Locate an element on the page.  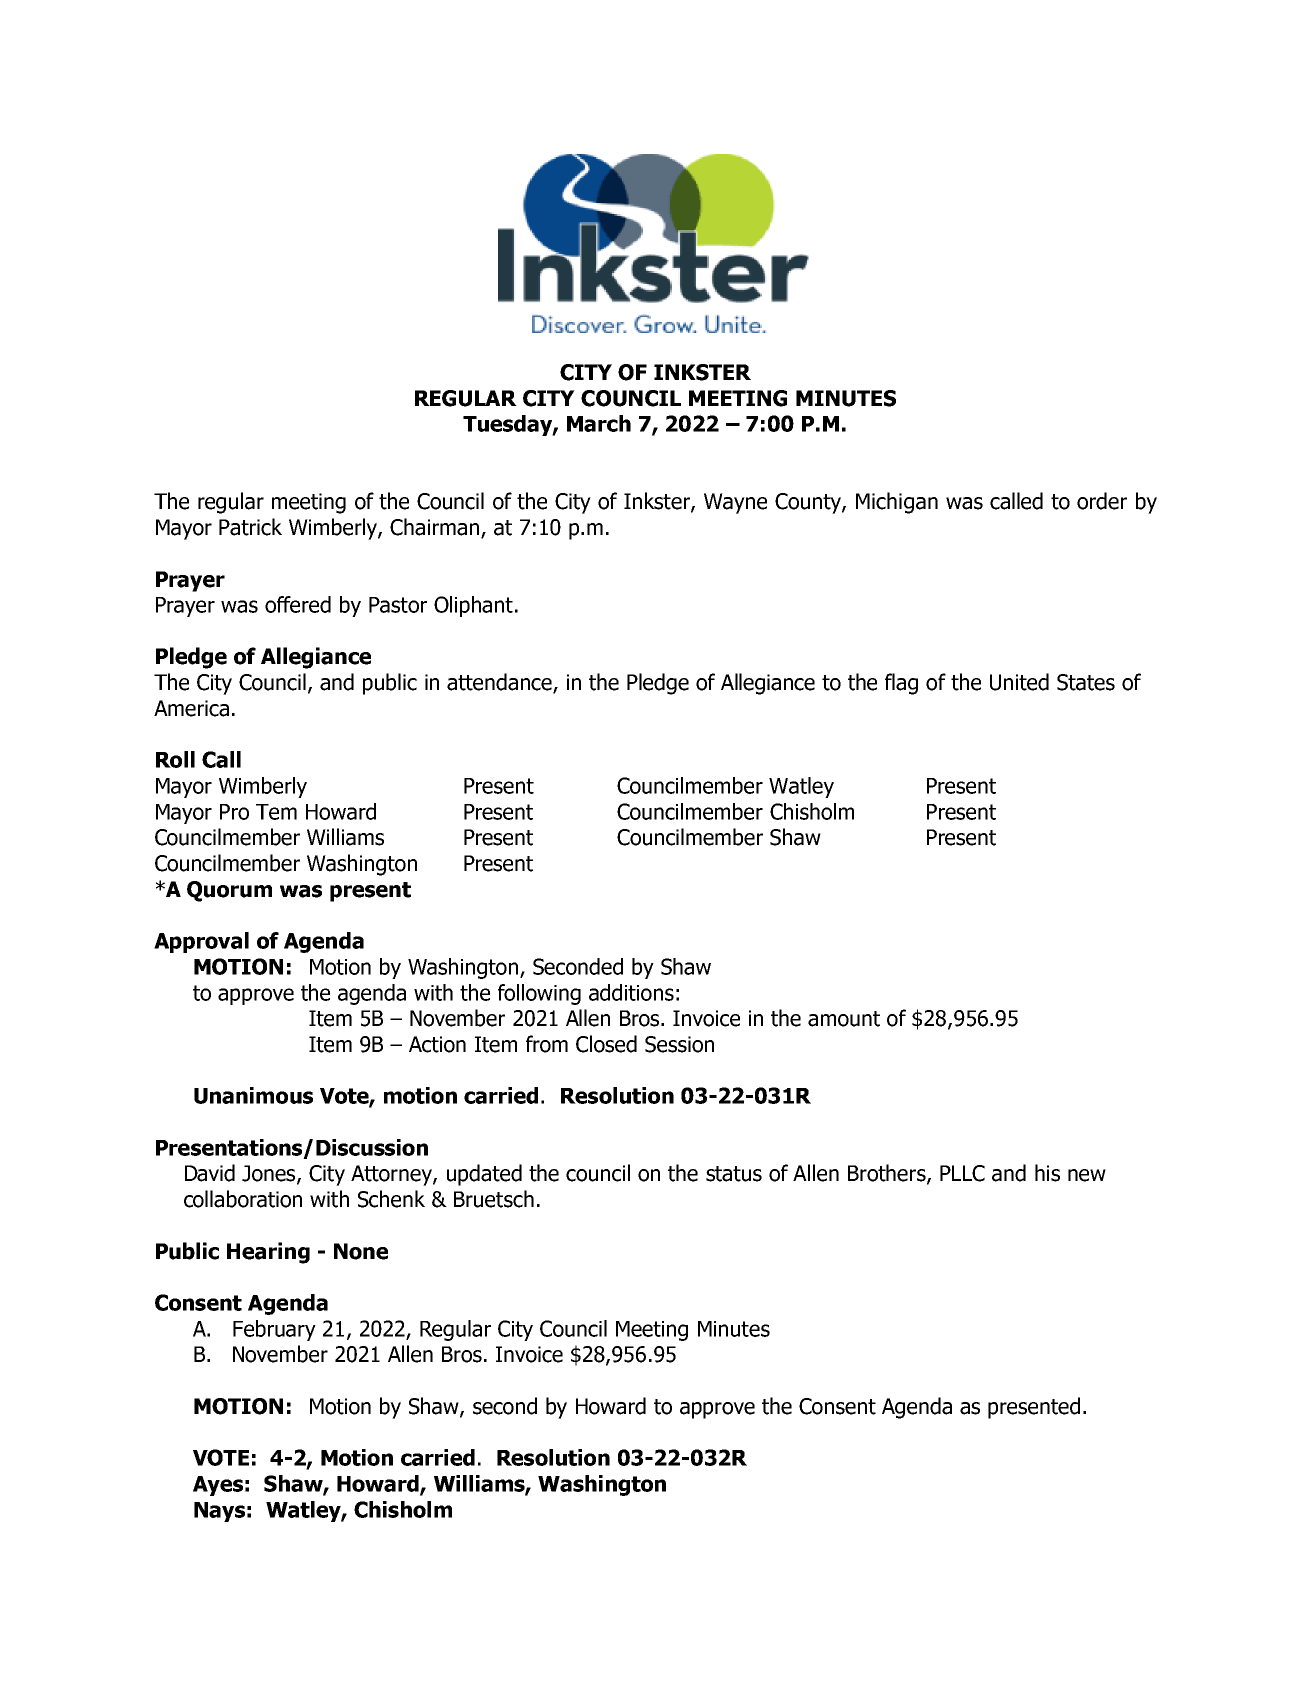
United is located at coordinates (1019, 682).
